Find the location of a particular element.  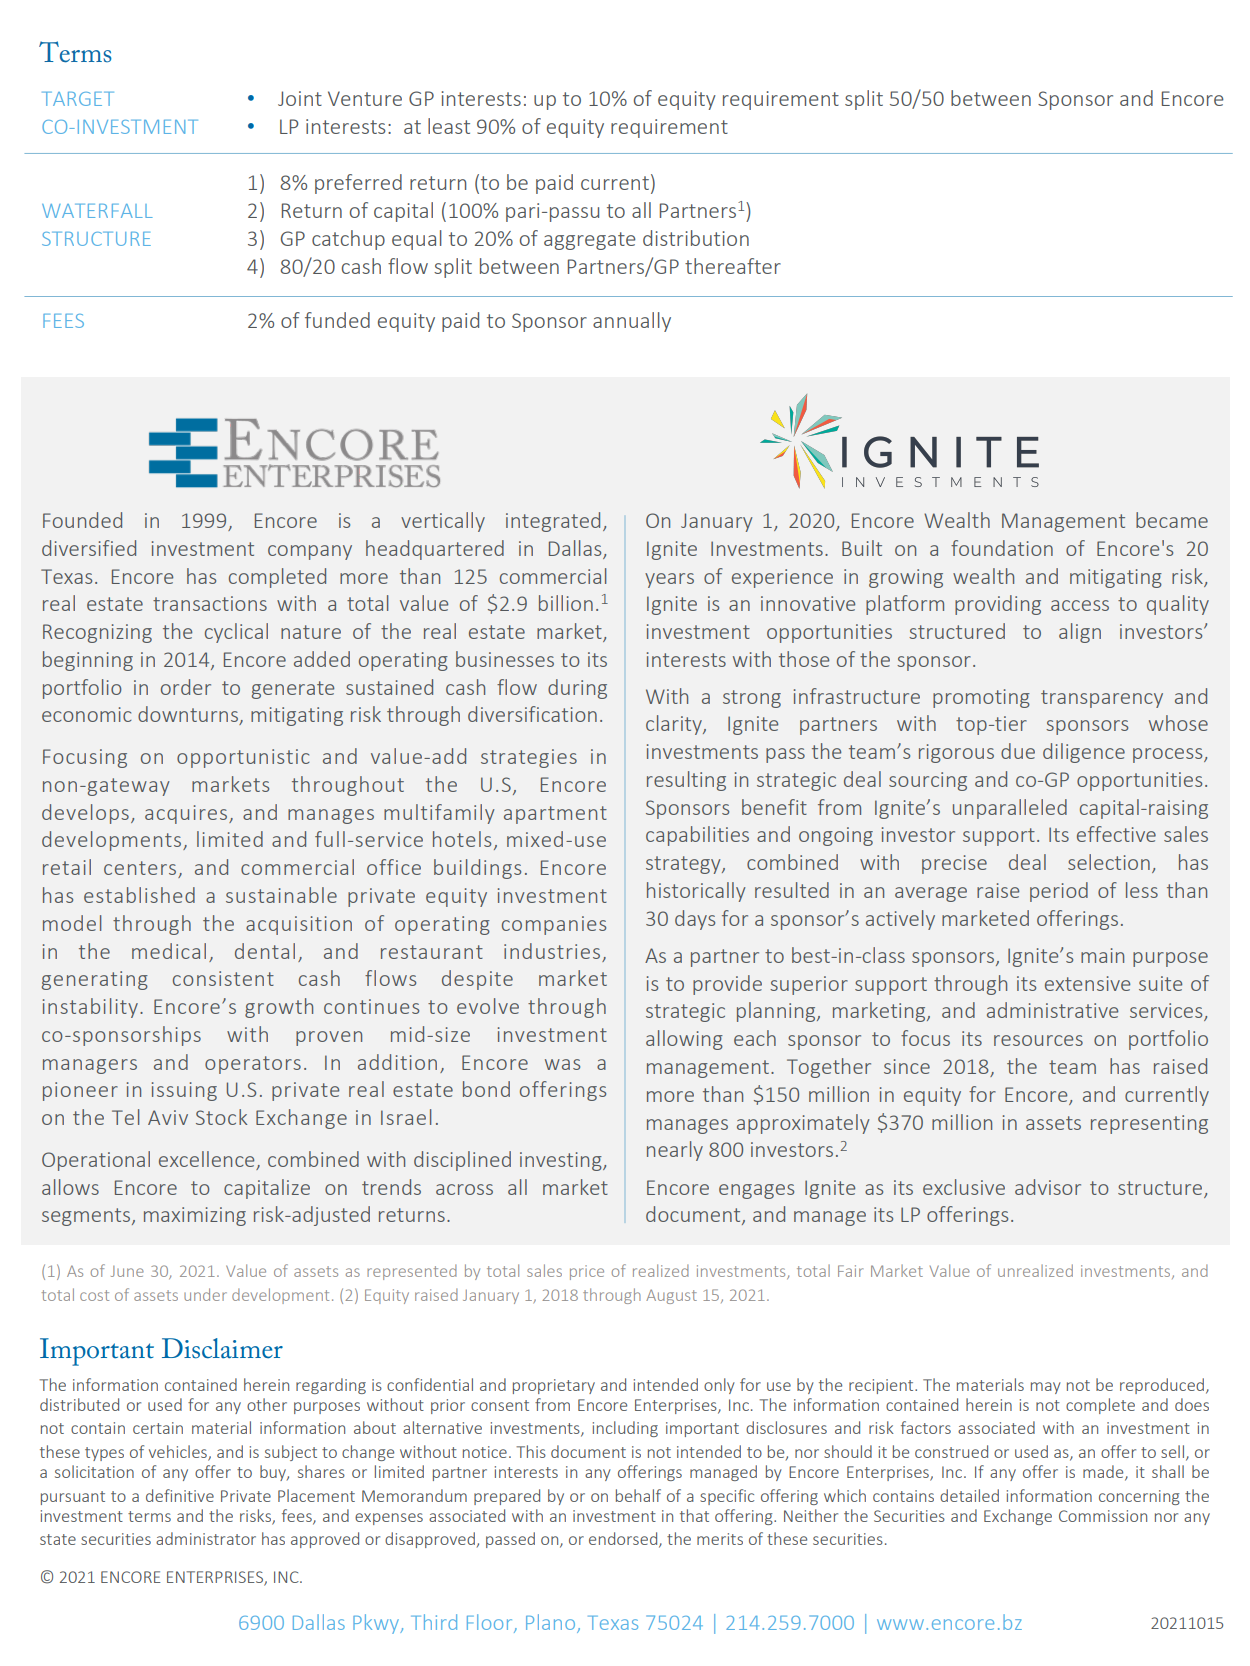

centers is located at coordinates (141, 869).
